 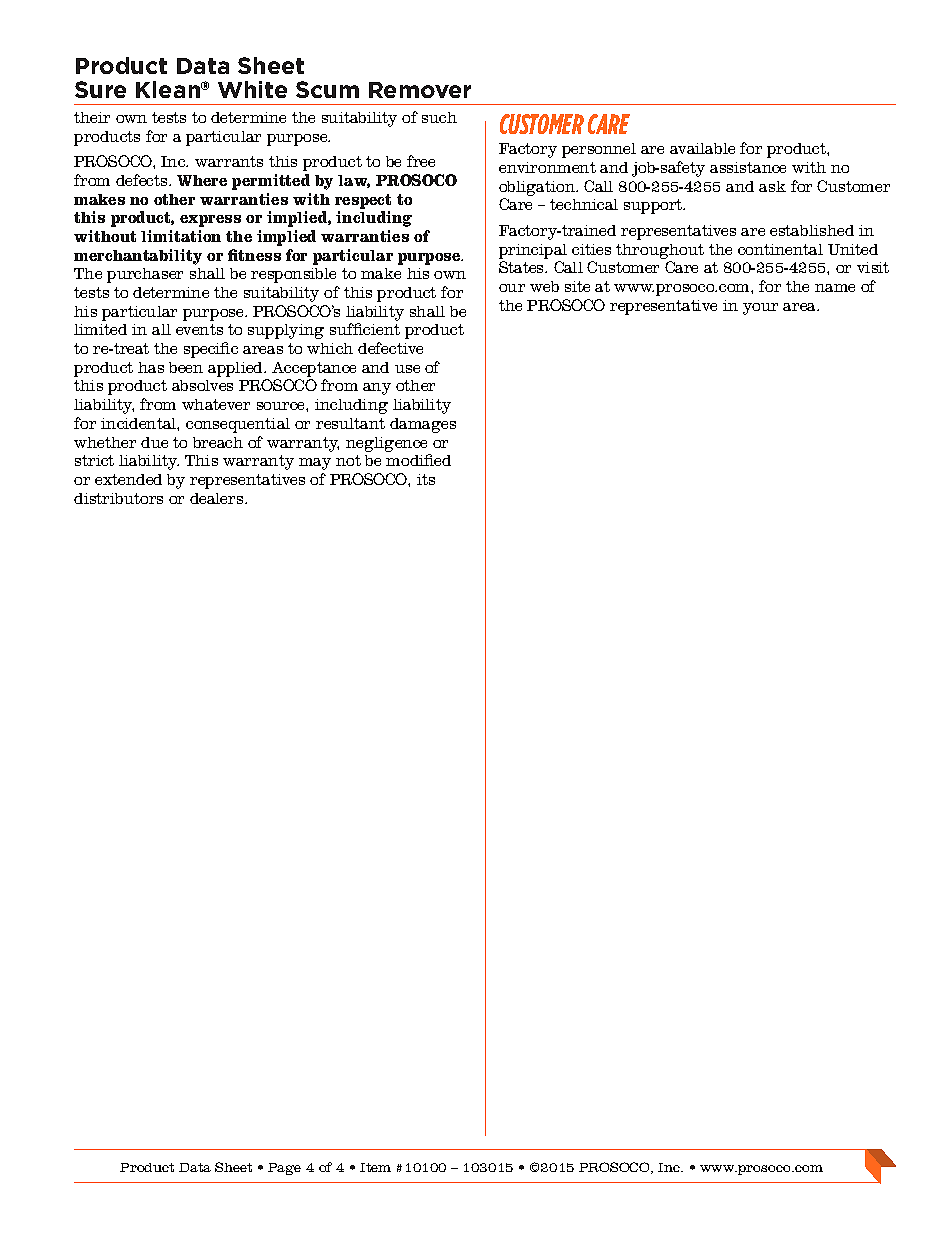 I want to click on such, so click(x=439, y=117).
